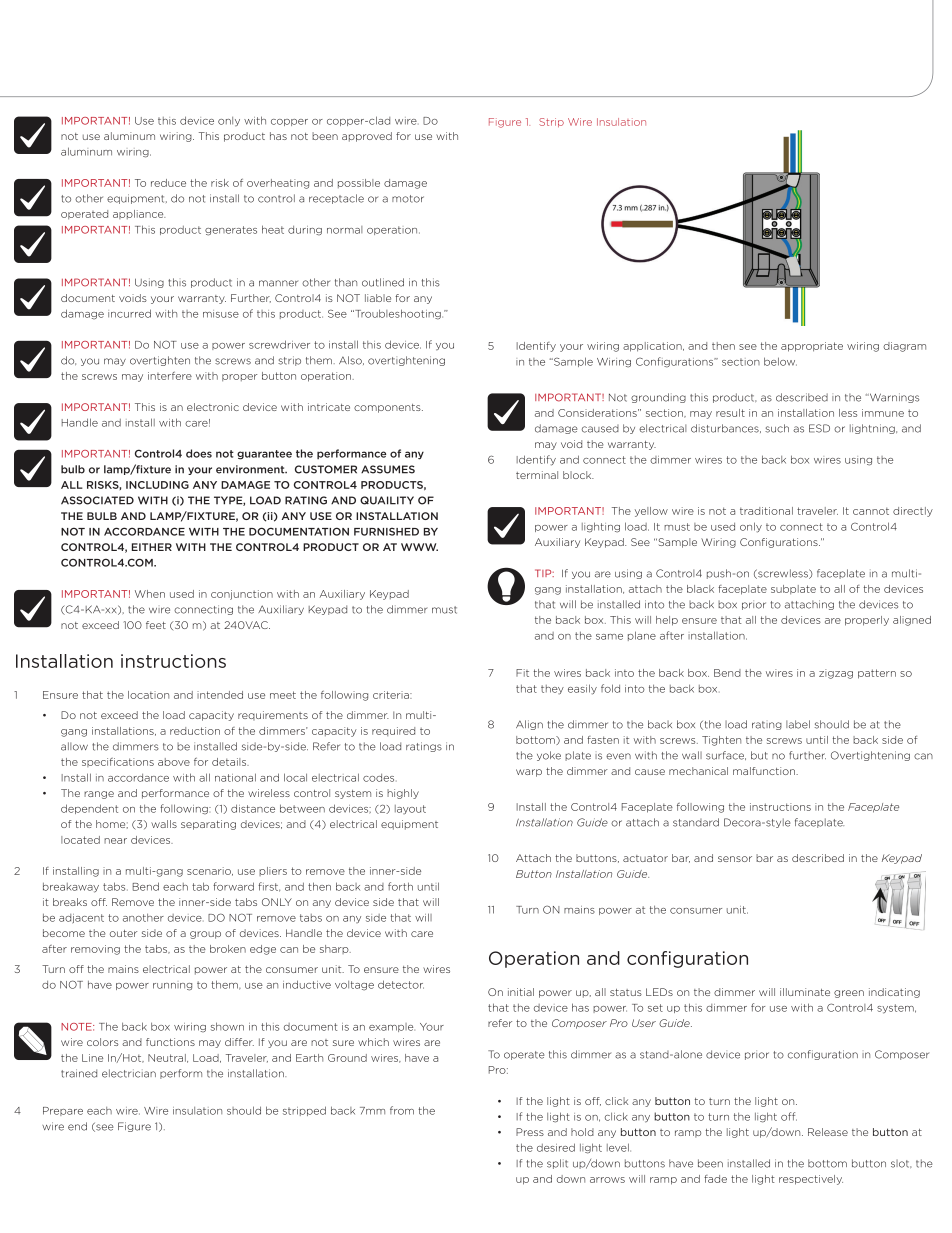  What do you see at coordinates (765, 771) in the document?
I see `malfunction` at bounding box center [765, 771].
